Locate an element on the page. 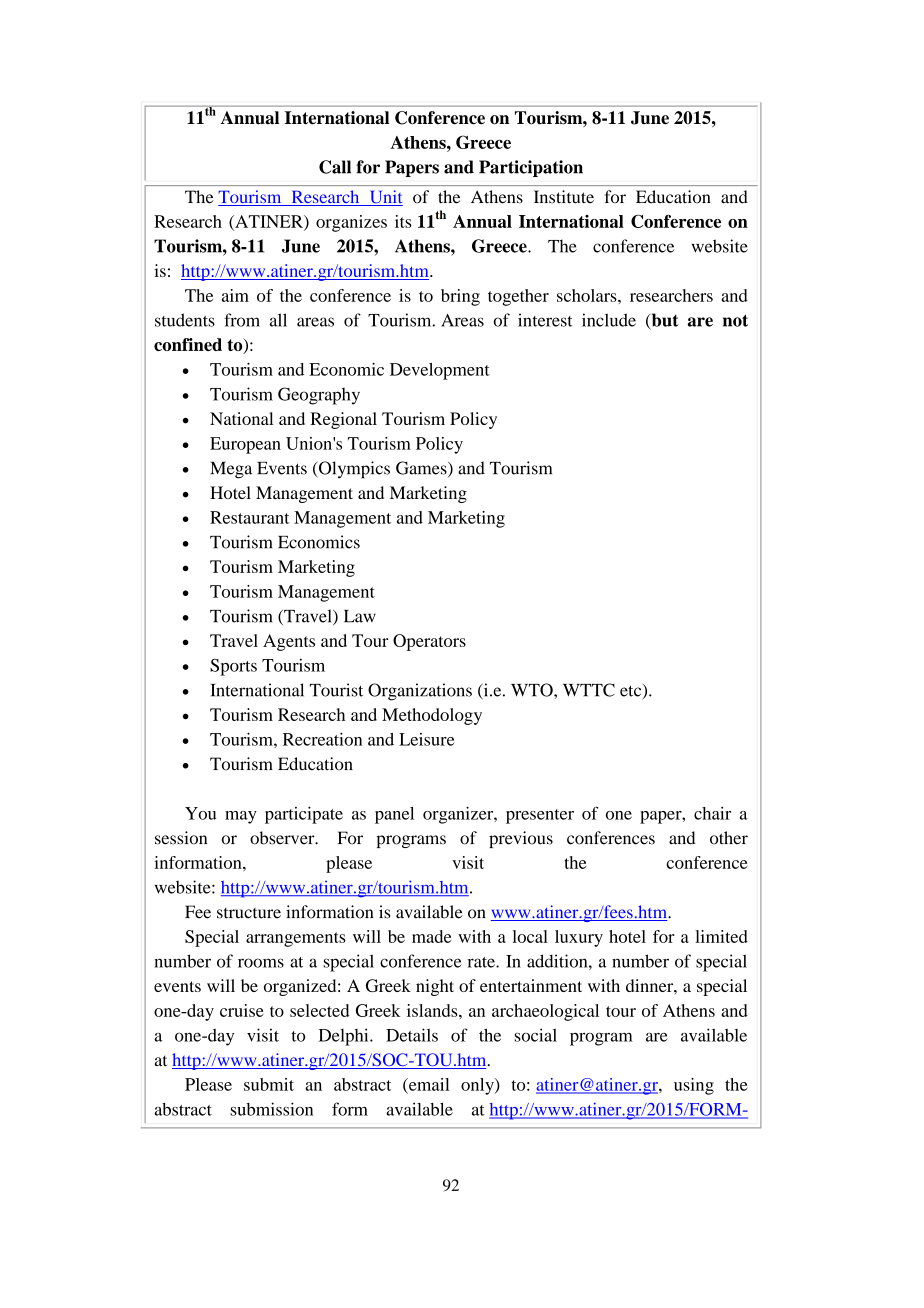 This document has height=1308, width=924. its is located at coordinates (403, 221).
